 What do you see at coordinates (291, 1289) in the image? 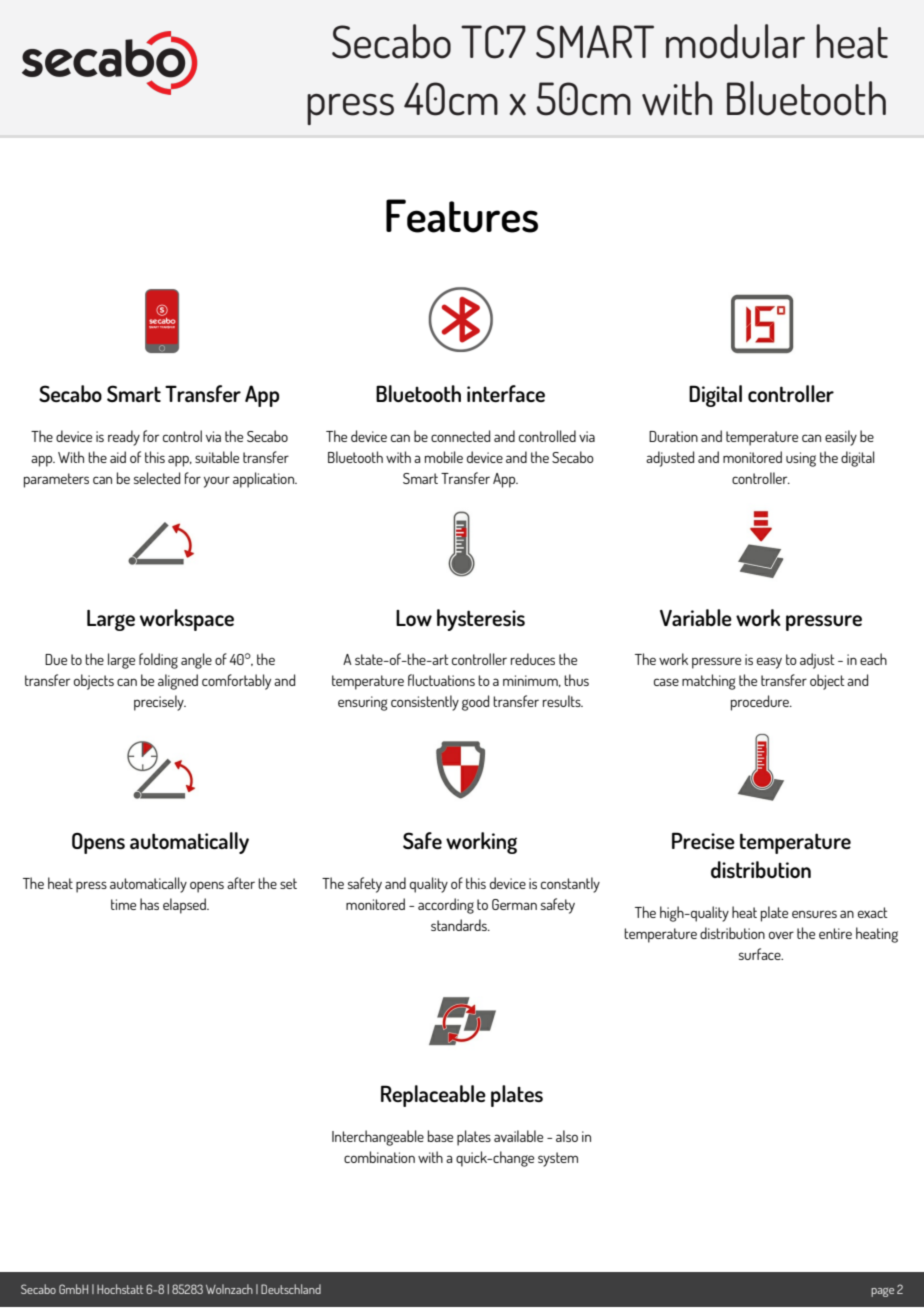
I see `Deutschland` at bounding box center [291, 1289].
